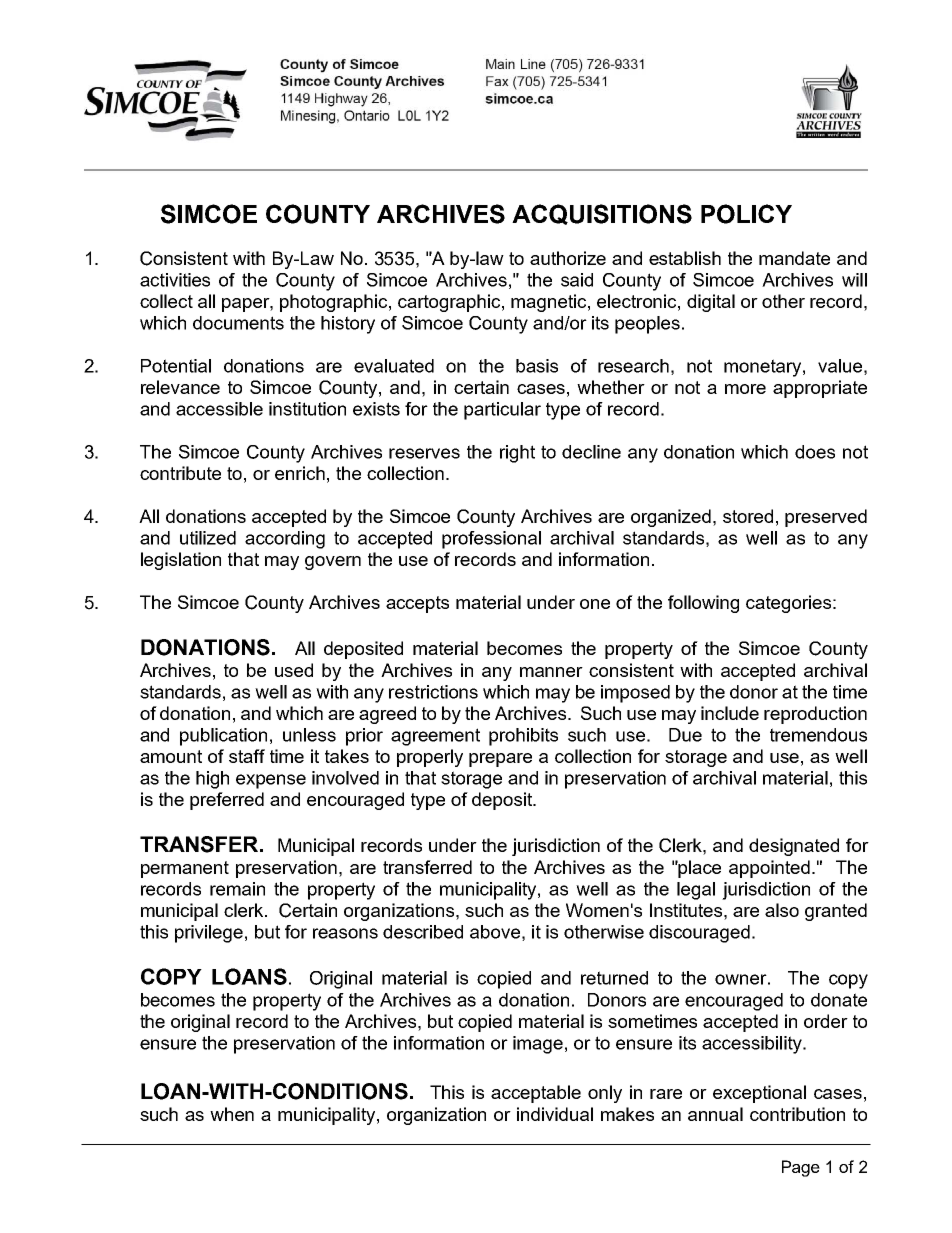 The image size is (952, 1233). I want to click on used, so click(294, 670).
